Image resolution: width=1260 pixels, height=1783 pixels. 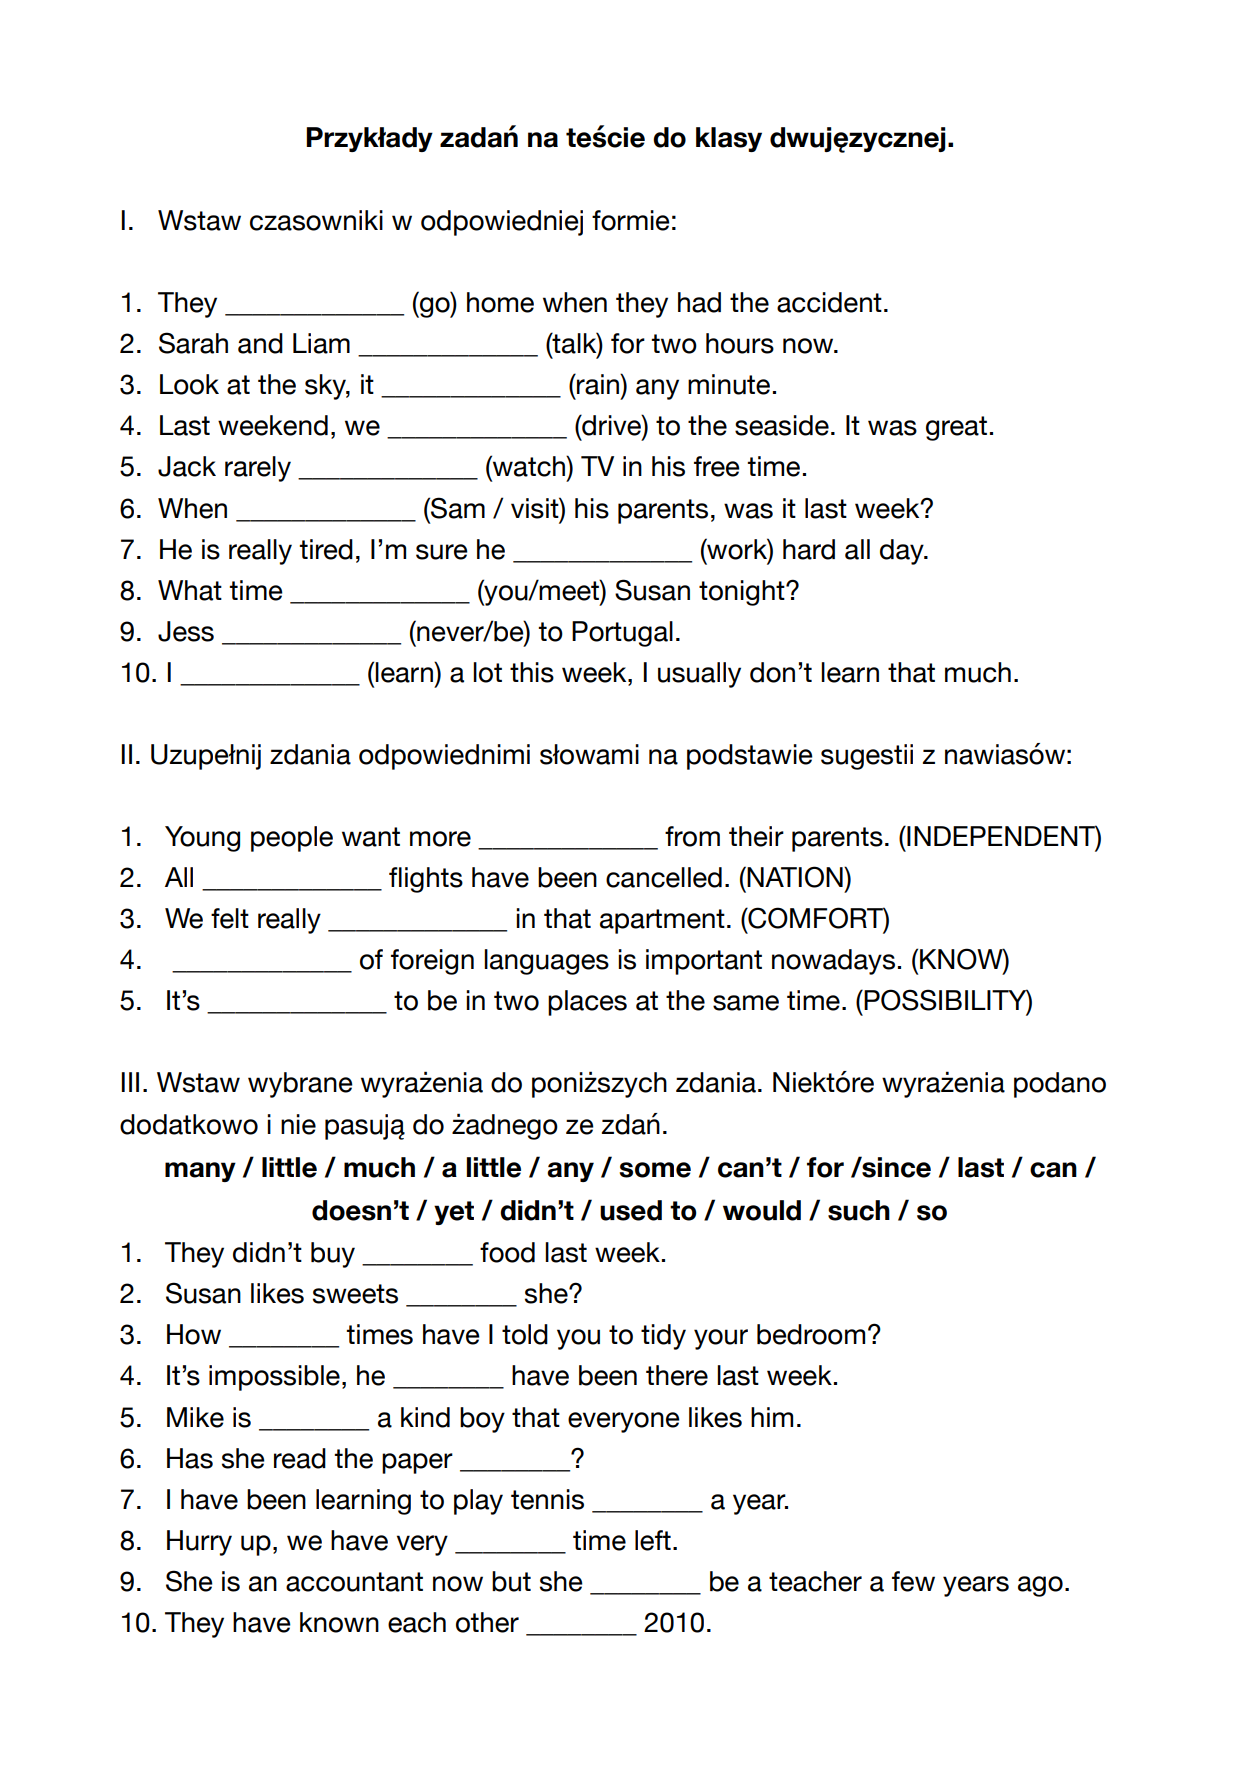 What do you see at coordinates (833, 962) in the screenshot?
I see `nowadays` at bounding box center [833, 962].
